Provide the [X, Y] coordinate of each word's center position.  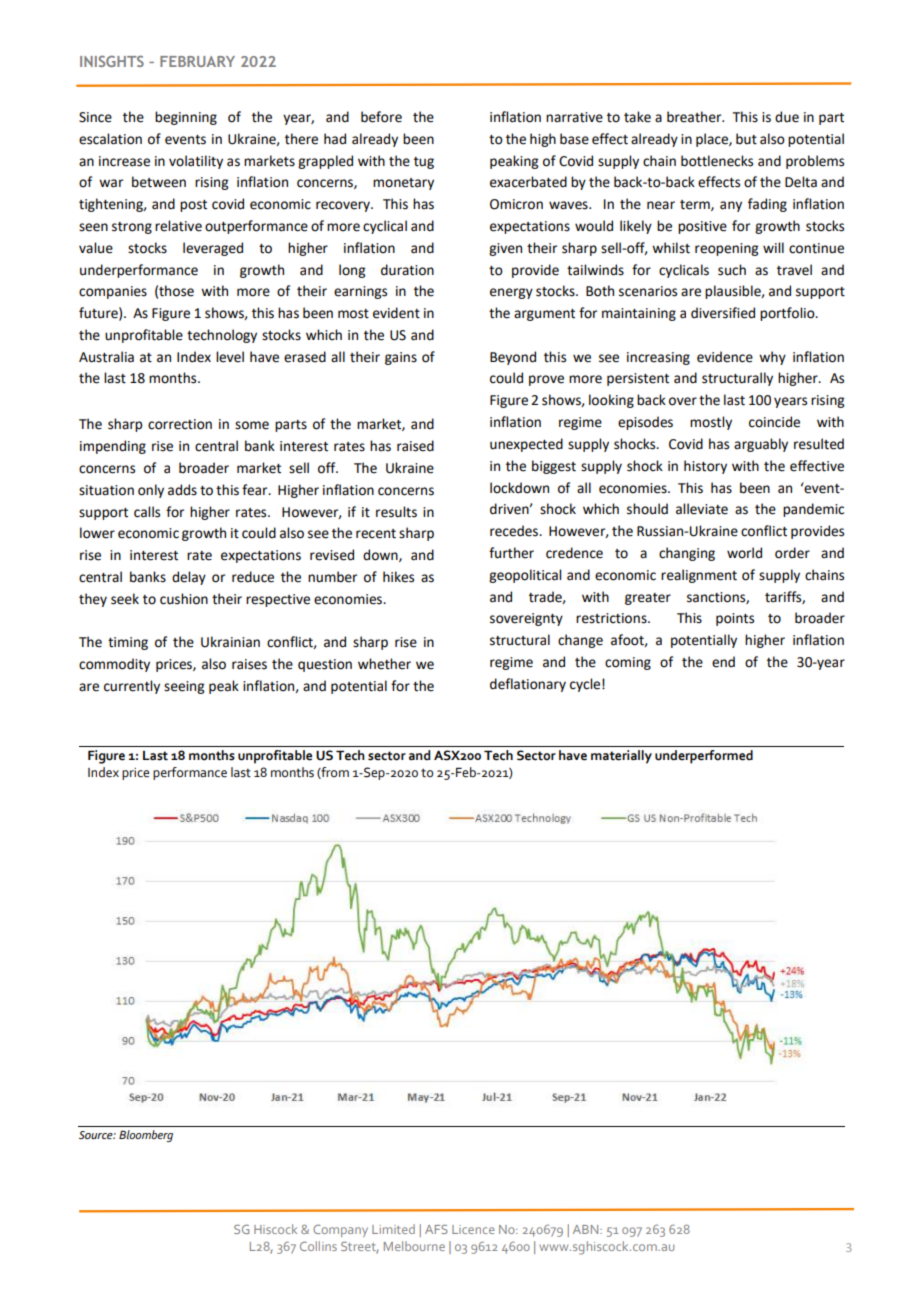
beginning [186, 118]
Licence [473, 1229]
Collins [318, 1246]
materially [621, 757]
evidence [725, 357]
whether [384, 664]
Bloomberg [146, 1136]
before [381, 117]
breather [695, 117]
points [735, 619]
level [230, 357]
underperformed [704, 757]
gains [401, 358]
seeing [184, 687]
